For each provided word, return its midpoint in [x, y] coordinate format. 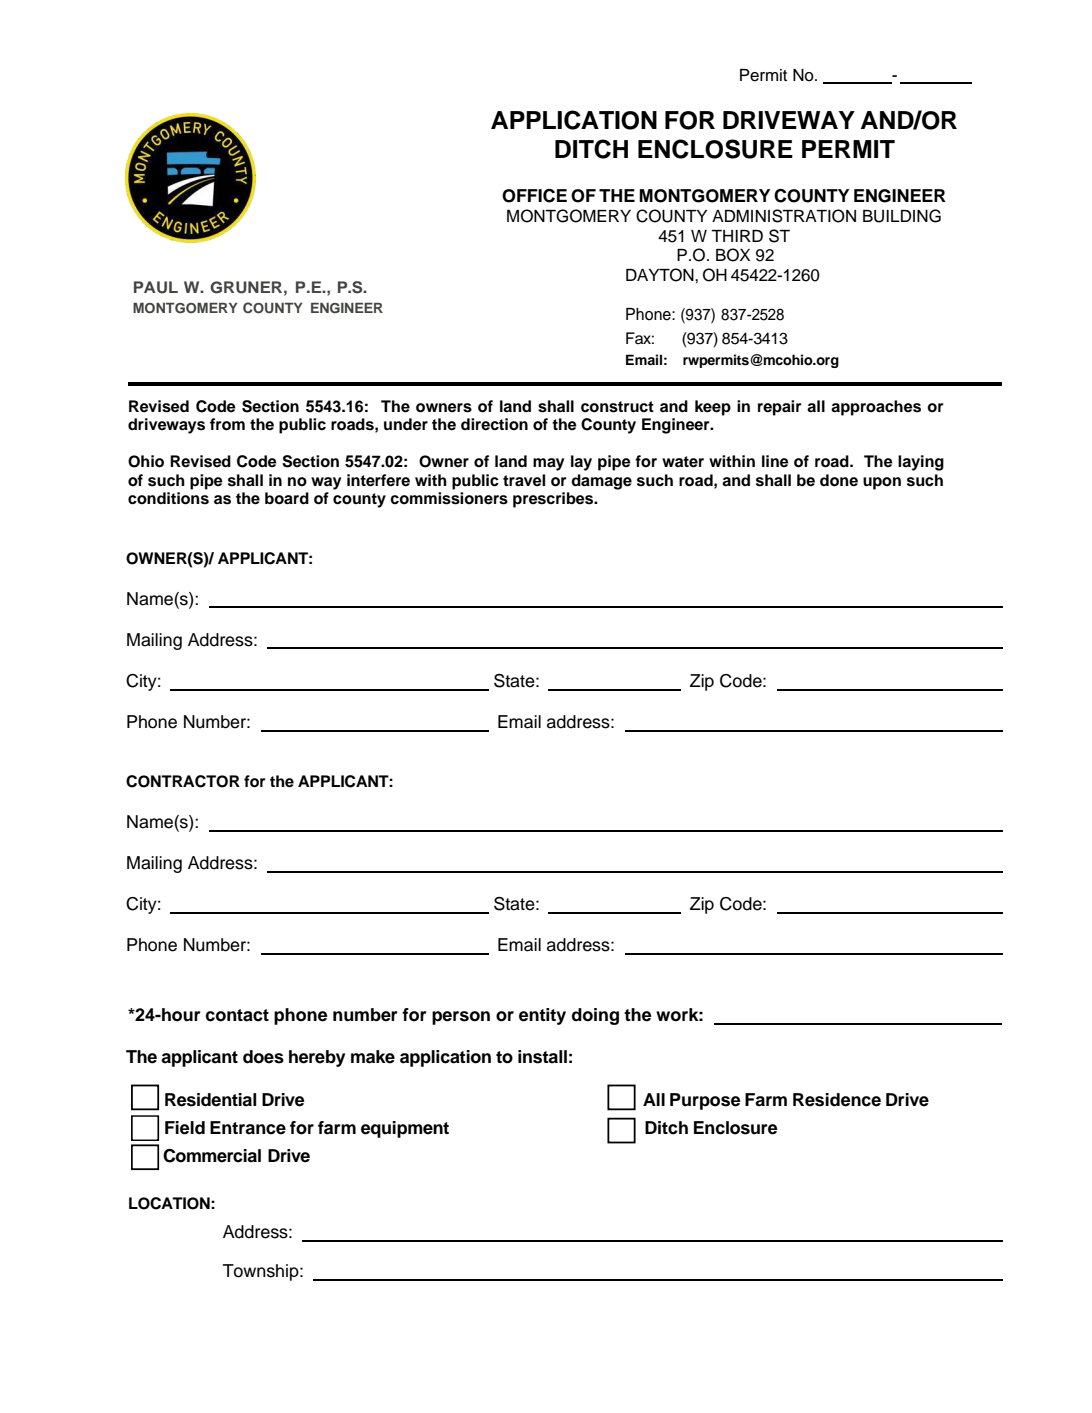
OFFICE [534, 196]
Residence [837, 1100]
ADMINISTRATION [784, 216]
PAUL [156, 287]
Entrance [248, 1128]
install [542, 1057]
